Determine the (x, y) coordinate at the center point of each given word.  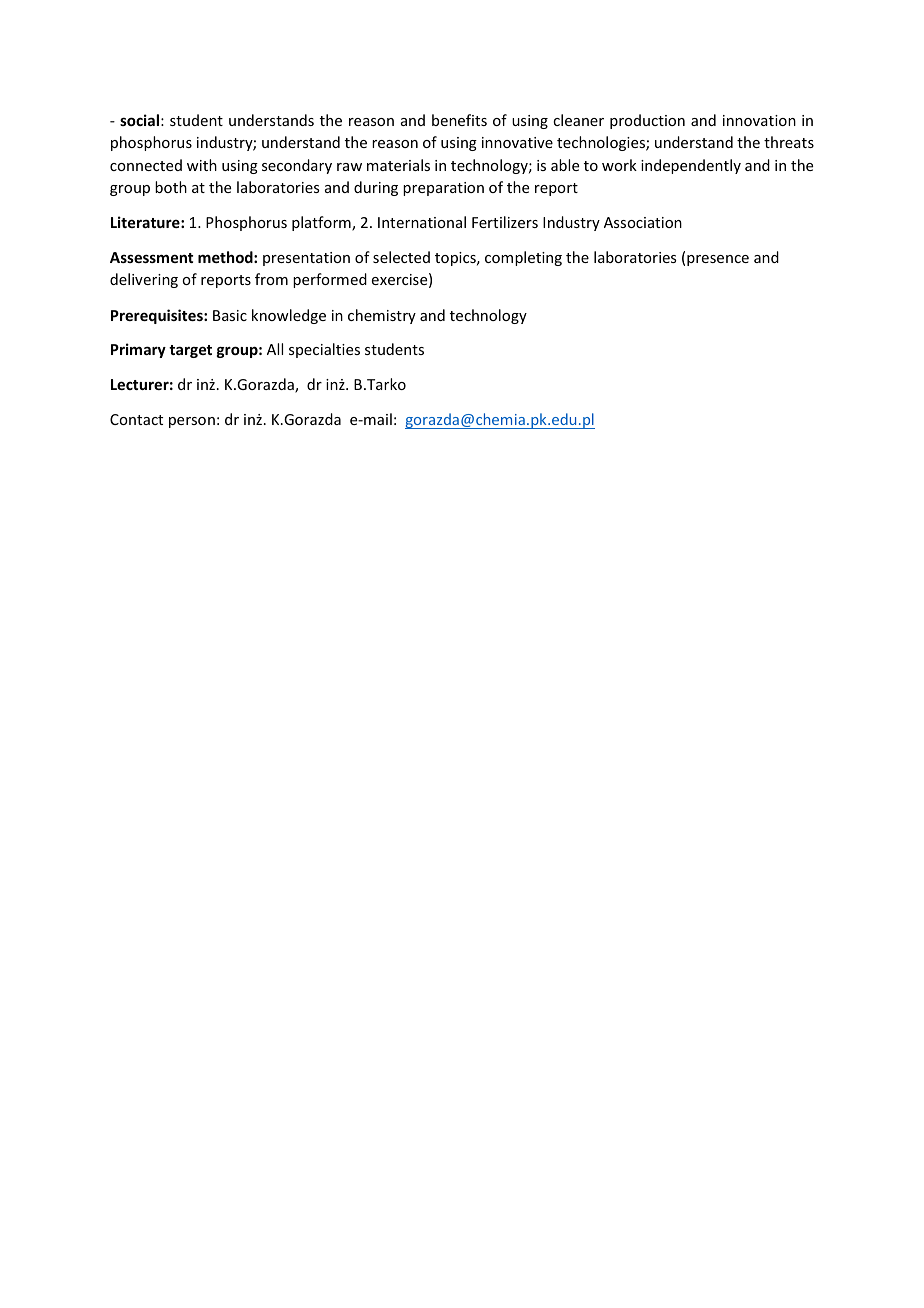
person (192, 422)
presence (718, 260)
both (171, 187)
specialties (324, 350)
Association (643, 222)
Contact (136, 419)
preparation (443, 189)
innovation (759, 120)
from (271, 279)
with (202, 165)
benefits (459, 120)
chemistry (382, 316)
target (190, 351)
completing (523, 258)
